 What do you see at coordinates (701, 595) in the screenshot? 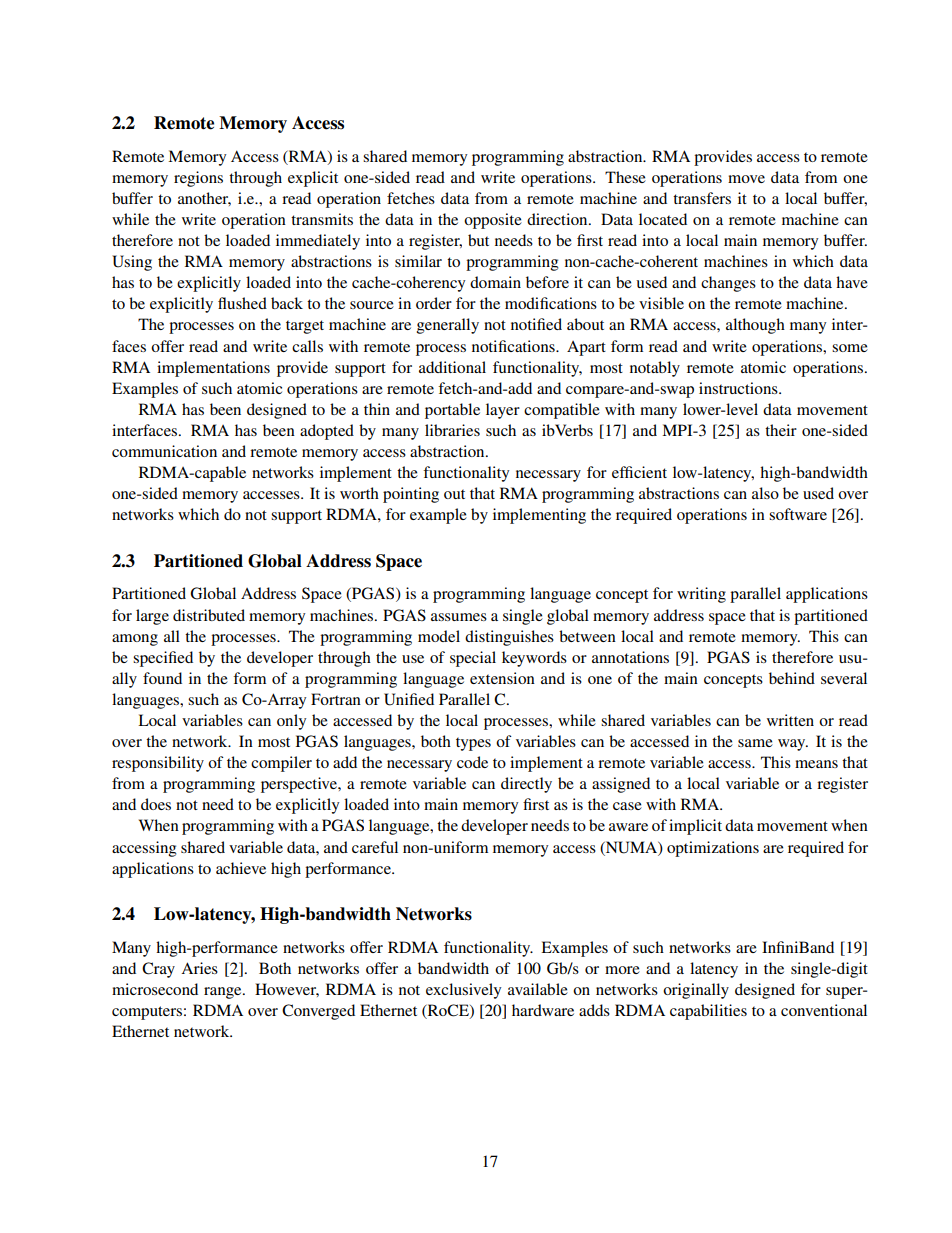
I see `writing` at bounding box center [701, 595].
